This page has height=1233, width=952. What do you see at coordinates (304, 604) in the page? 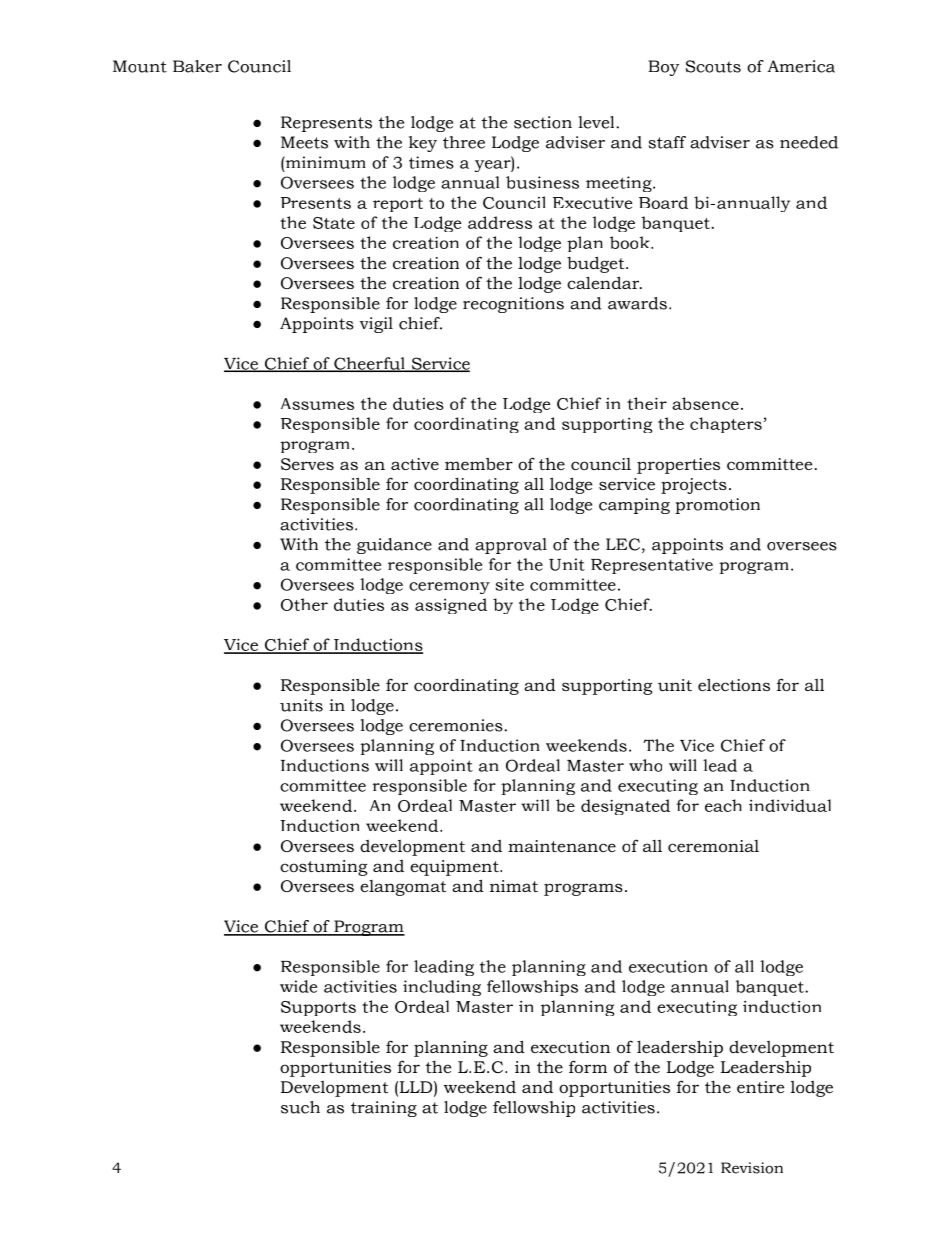
I see `Other` at bounding box center [304, 604].
